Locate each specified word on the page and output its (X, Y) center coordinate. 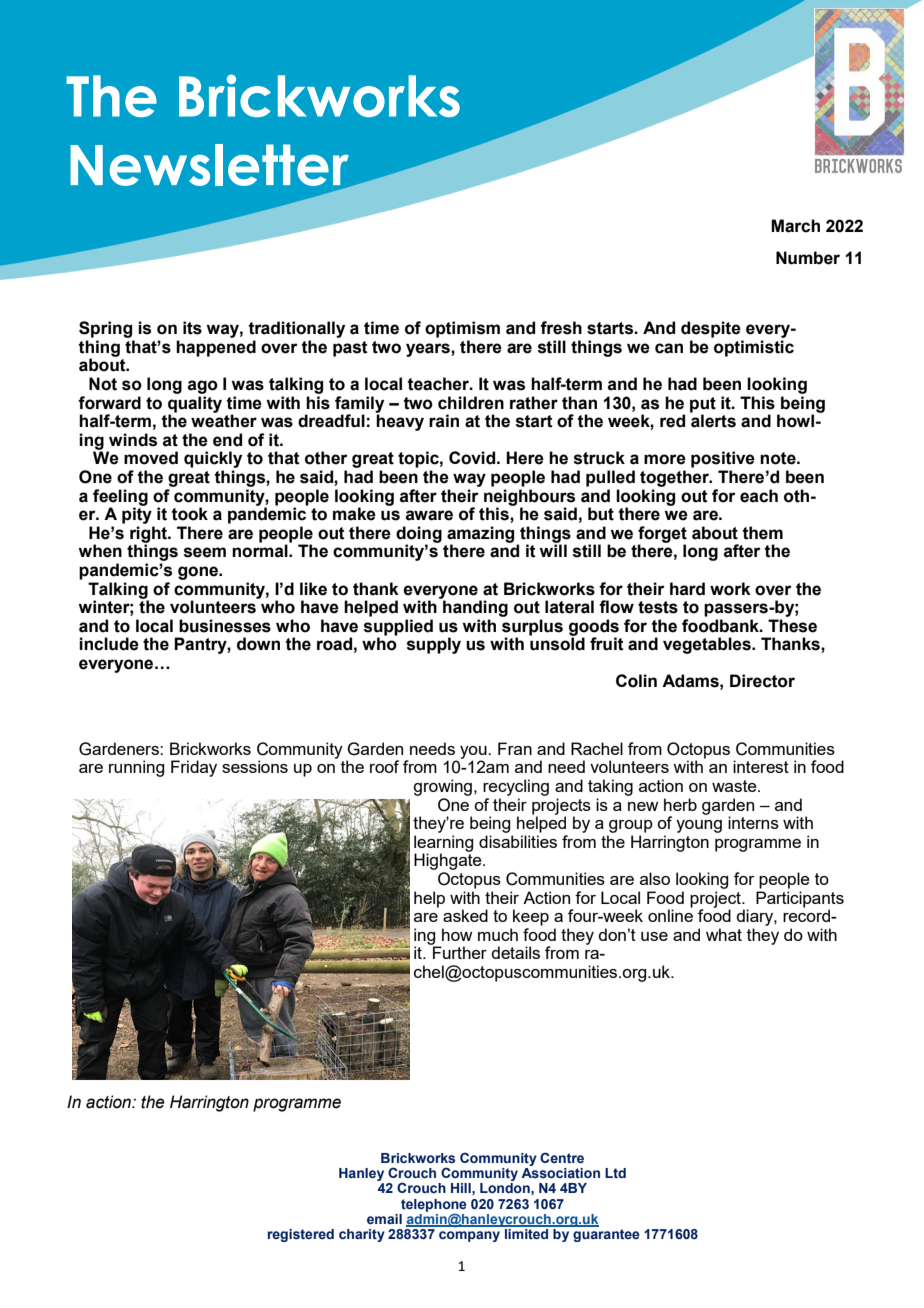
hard (687, 589)
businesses (225, 626)
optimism (462, 329)
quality (195, 405)
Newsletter (210, 166)
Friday (194, 768)
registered (301, 1235)
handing (474, 607)
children (471, 403)
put (703, 405)
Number (808, 258)
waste (735, 786)
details (515, 952)
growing (444, 787)
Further (459, 951)
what (724, 934)
